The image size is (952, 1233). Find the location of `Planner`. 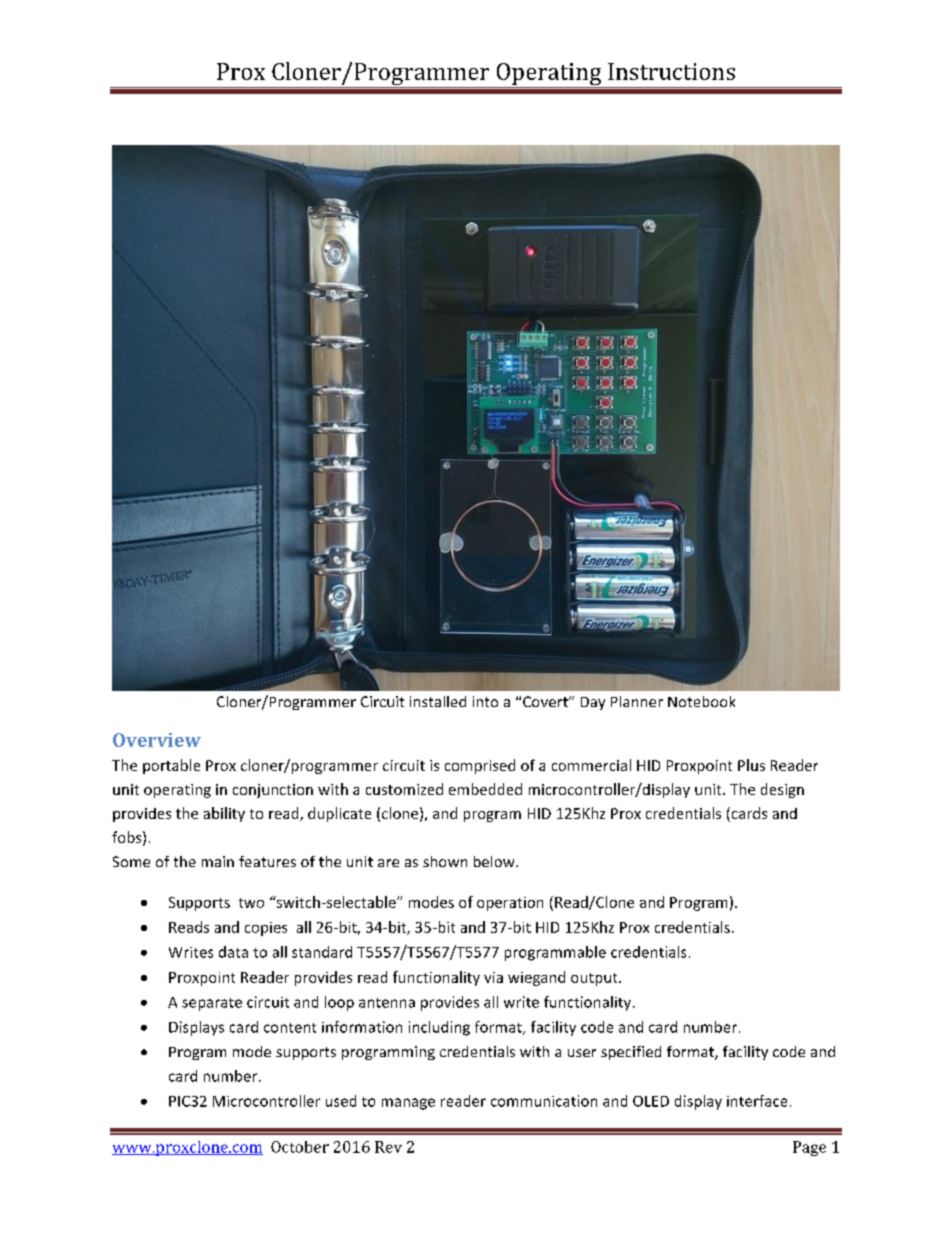

Planner is located at coordinates (637, 701).
